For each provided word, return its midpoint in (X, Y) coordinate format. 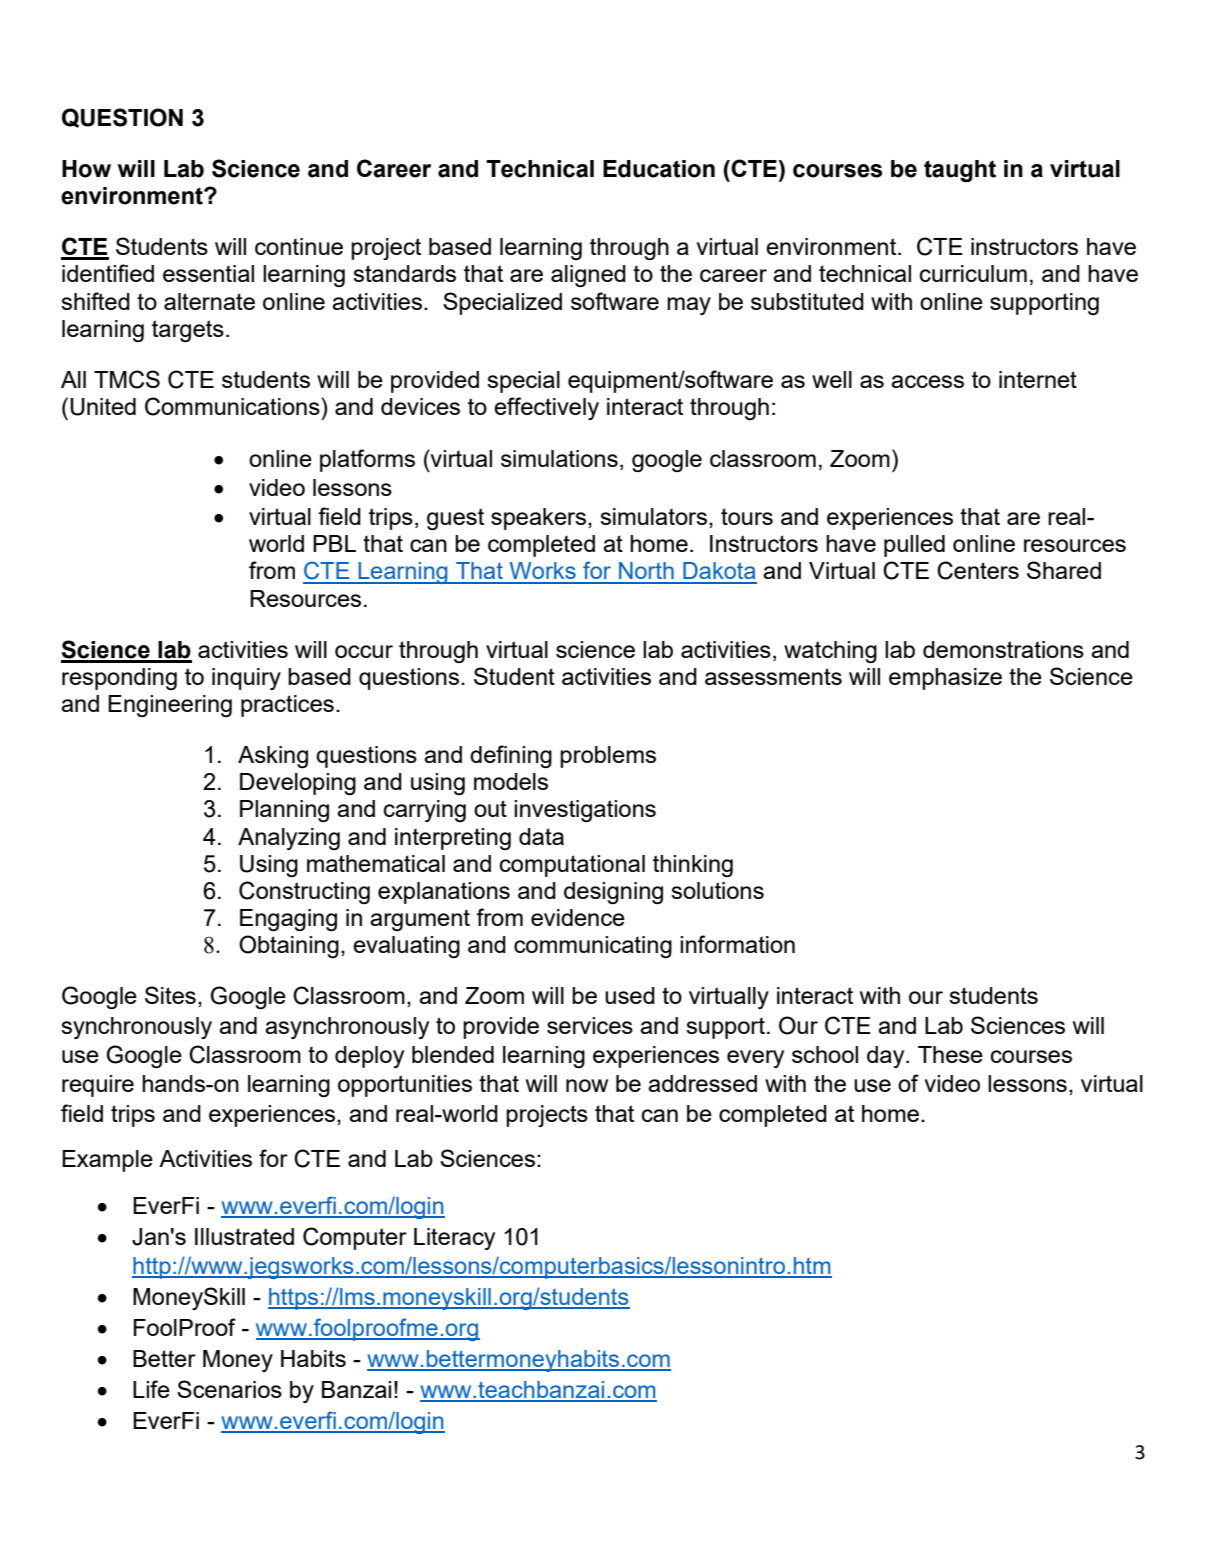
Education (659, 169)
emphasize (945, 679)
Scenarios (229, 1389)
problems (608, 757)
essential (208, 273)
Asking (273, 757)
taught (960, 171)
